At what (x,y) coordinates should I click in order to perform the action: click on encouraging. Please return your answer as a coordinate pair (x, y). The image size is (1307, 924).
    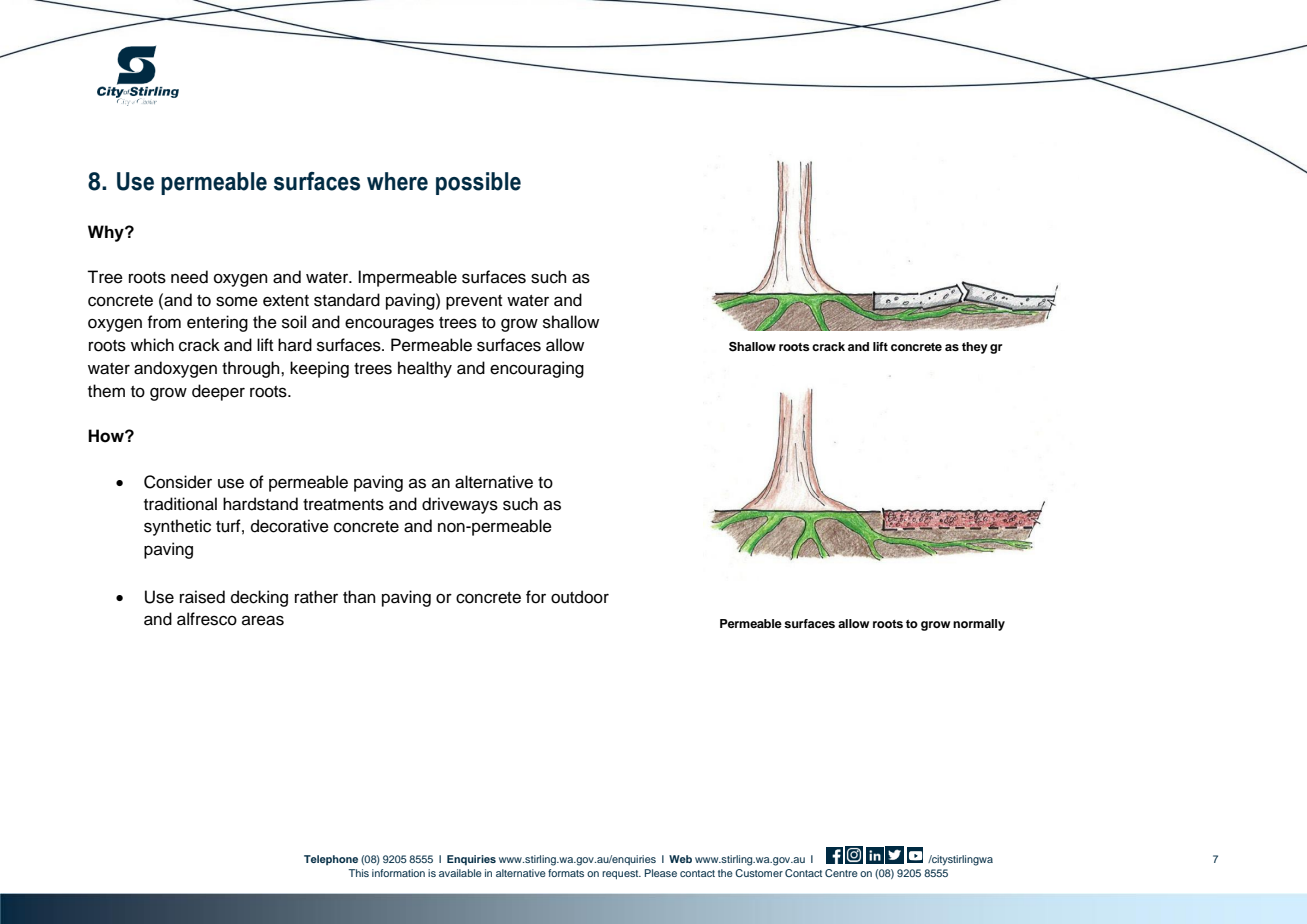
    Looking at the image, I should click on (537, 369).
